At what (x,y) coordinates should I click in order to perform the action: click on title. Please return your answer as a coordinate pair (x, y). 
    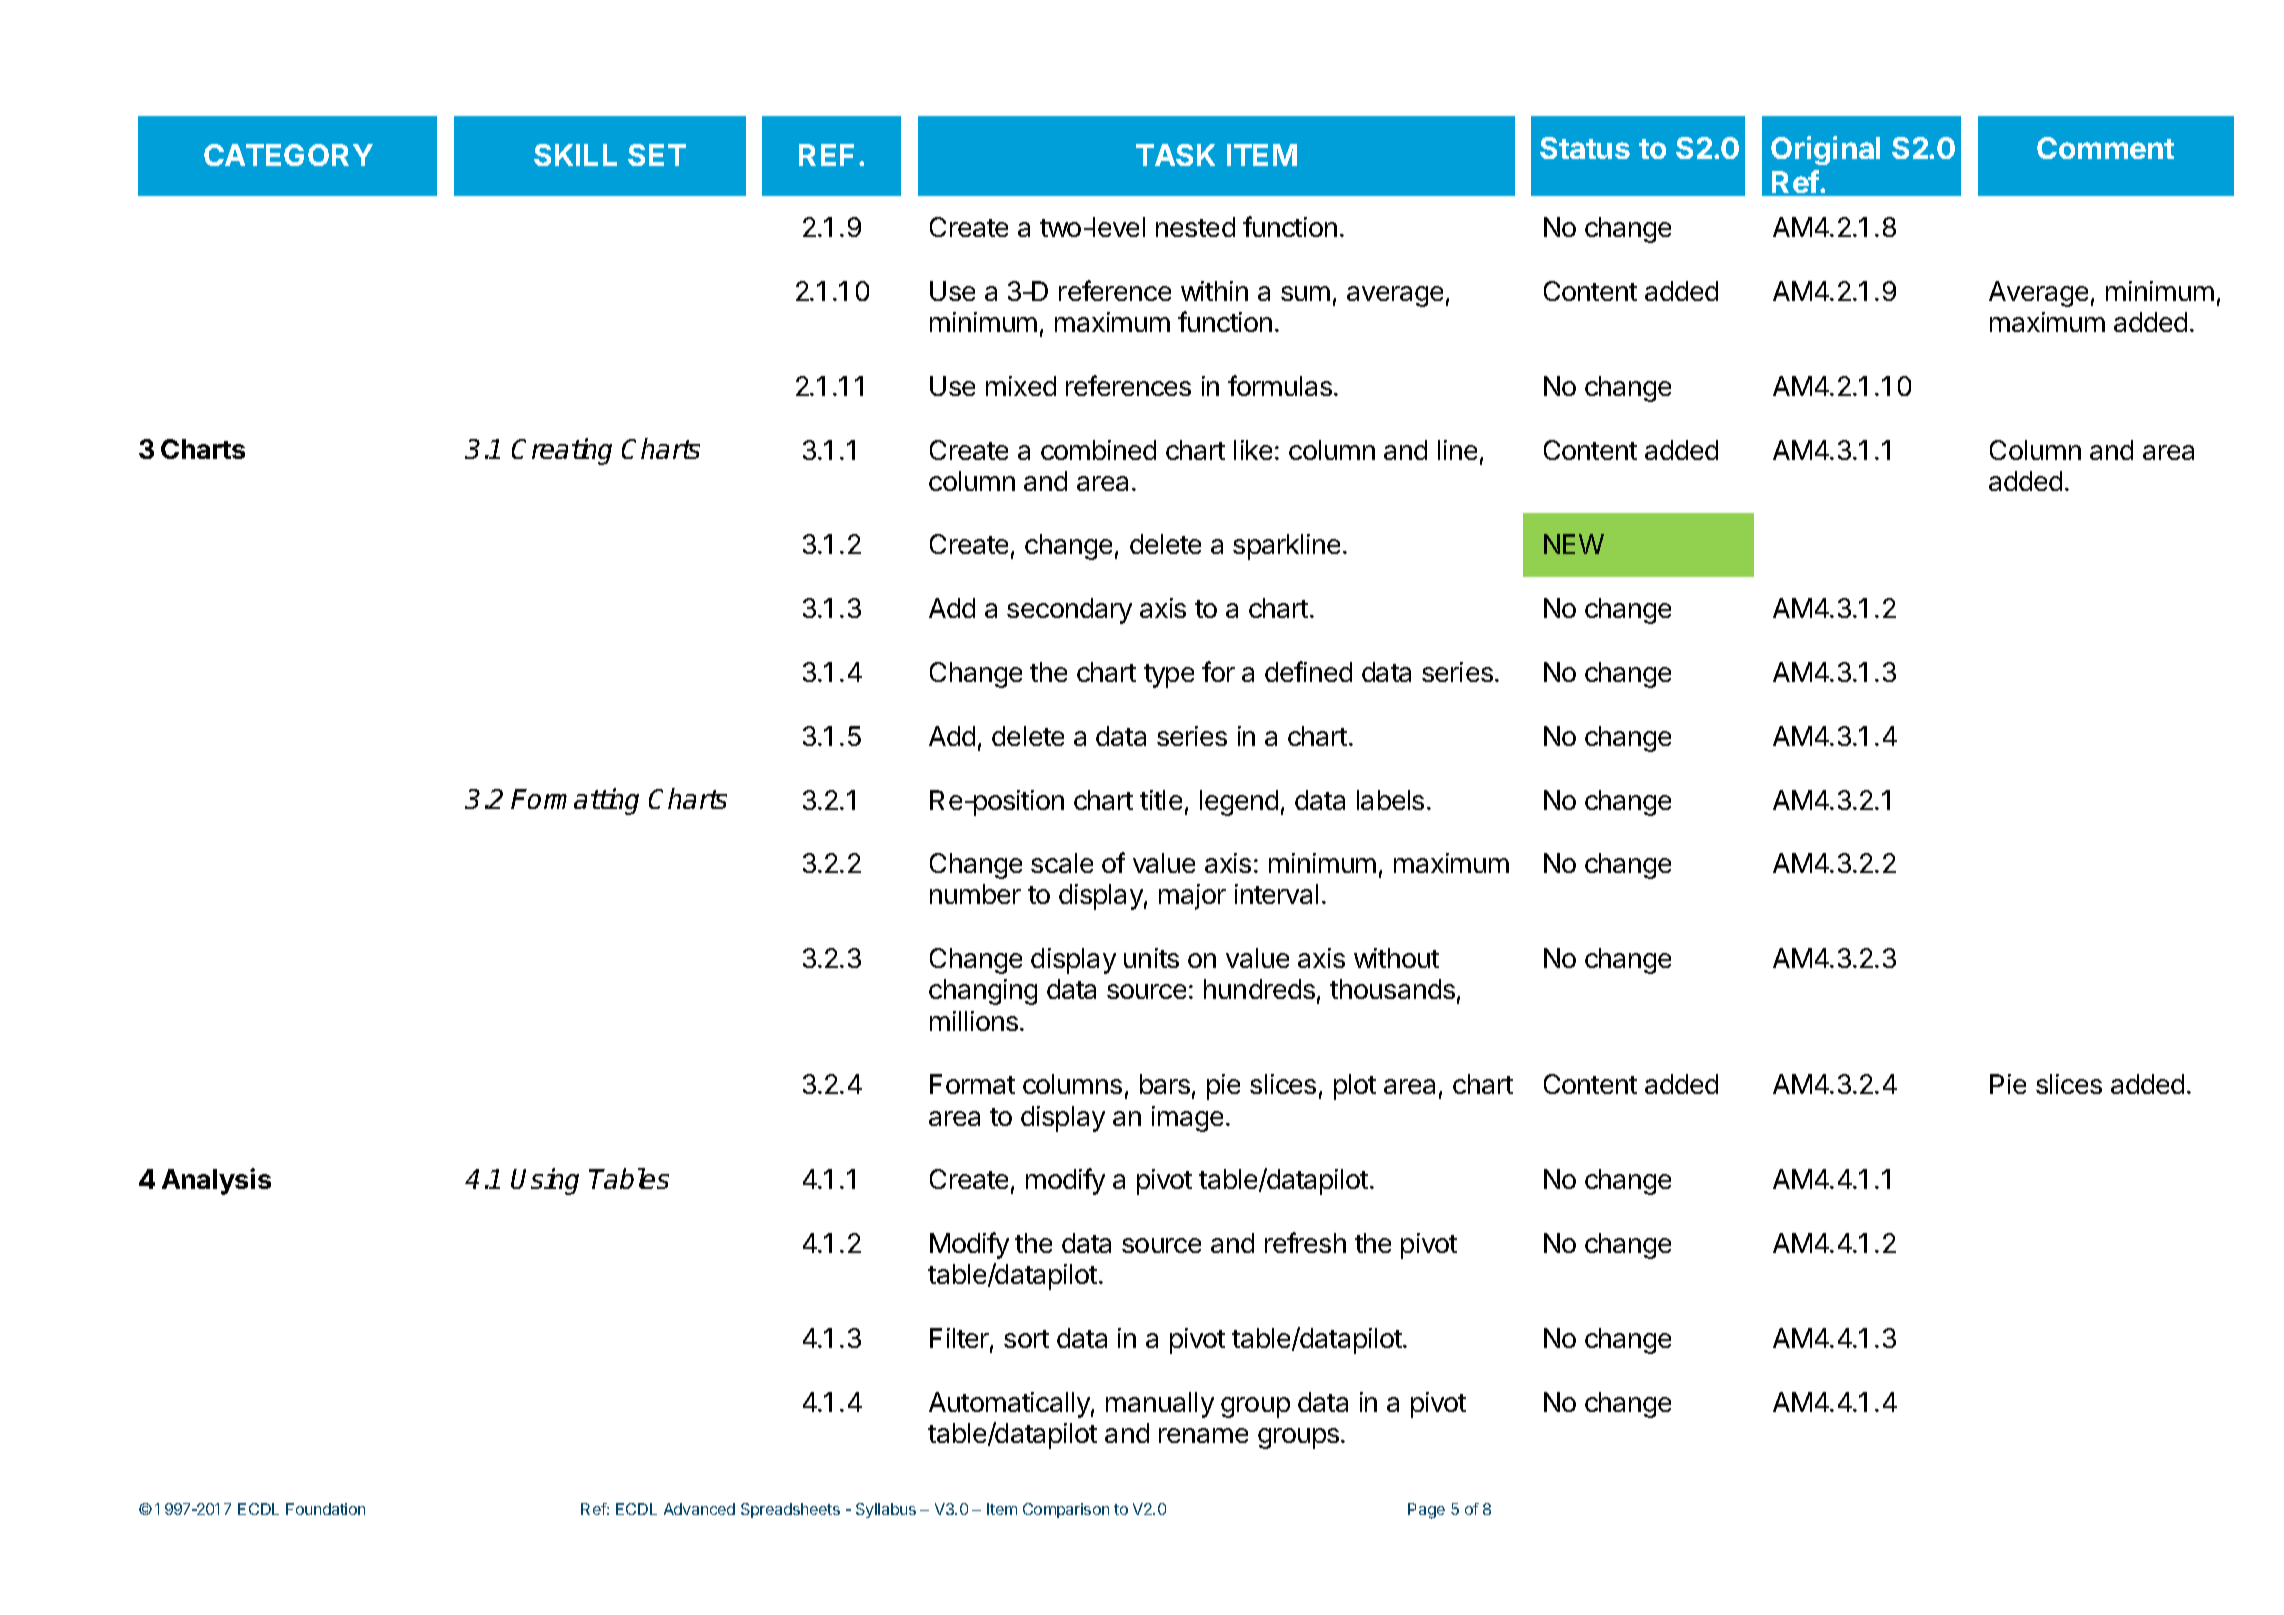
    Looking at the image, I should click on (1161, 800).
